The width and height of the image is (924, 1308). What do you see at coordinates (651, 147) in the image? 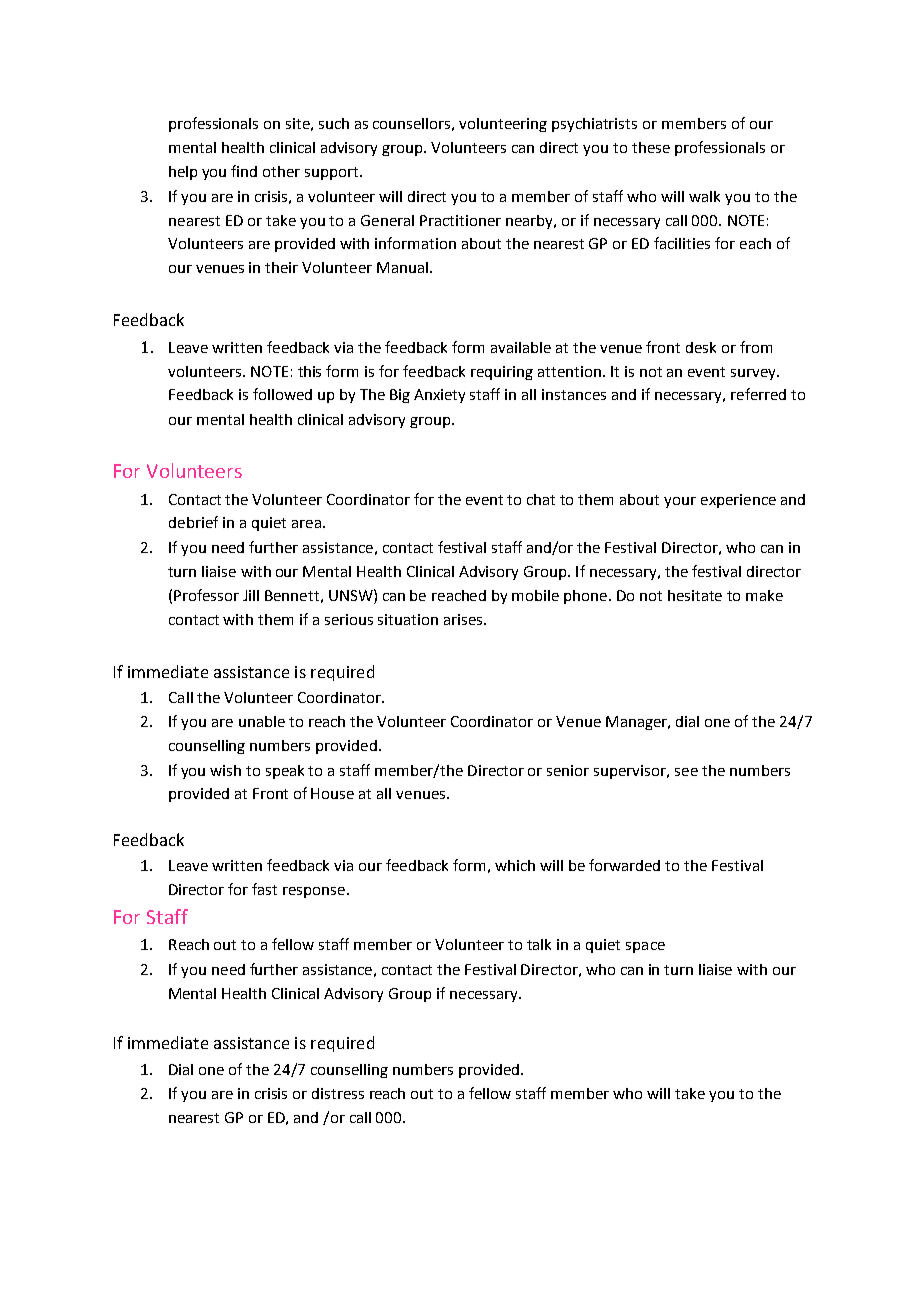
I see `these` at bounding box center [651, 147].
